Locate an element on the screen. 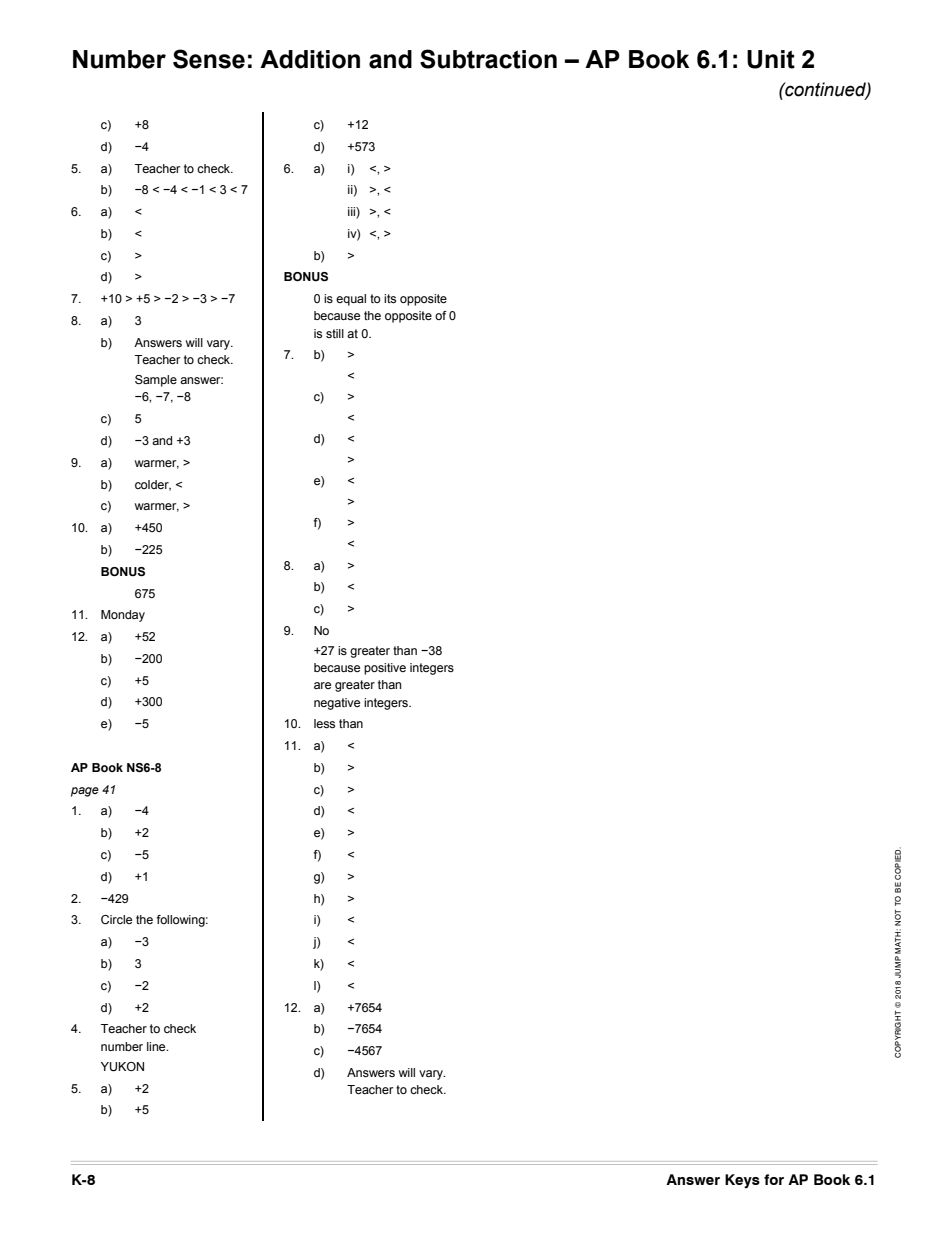  Unit is located at coordinates (771, 59).
